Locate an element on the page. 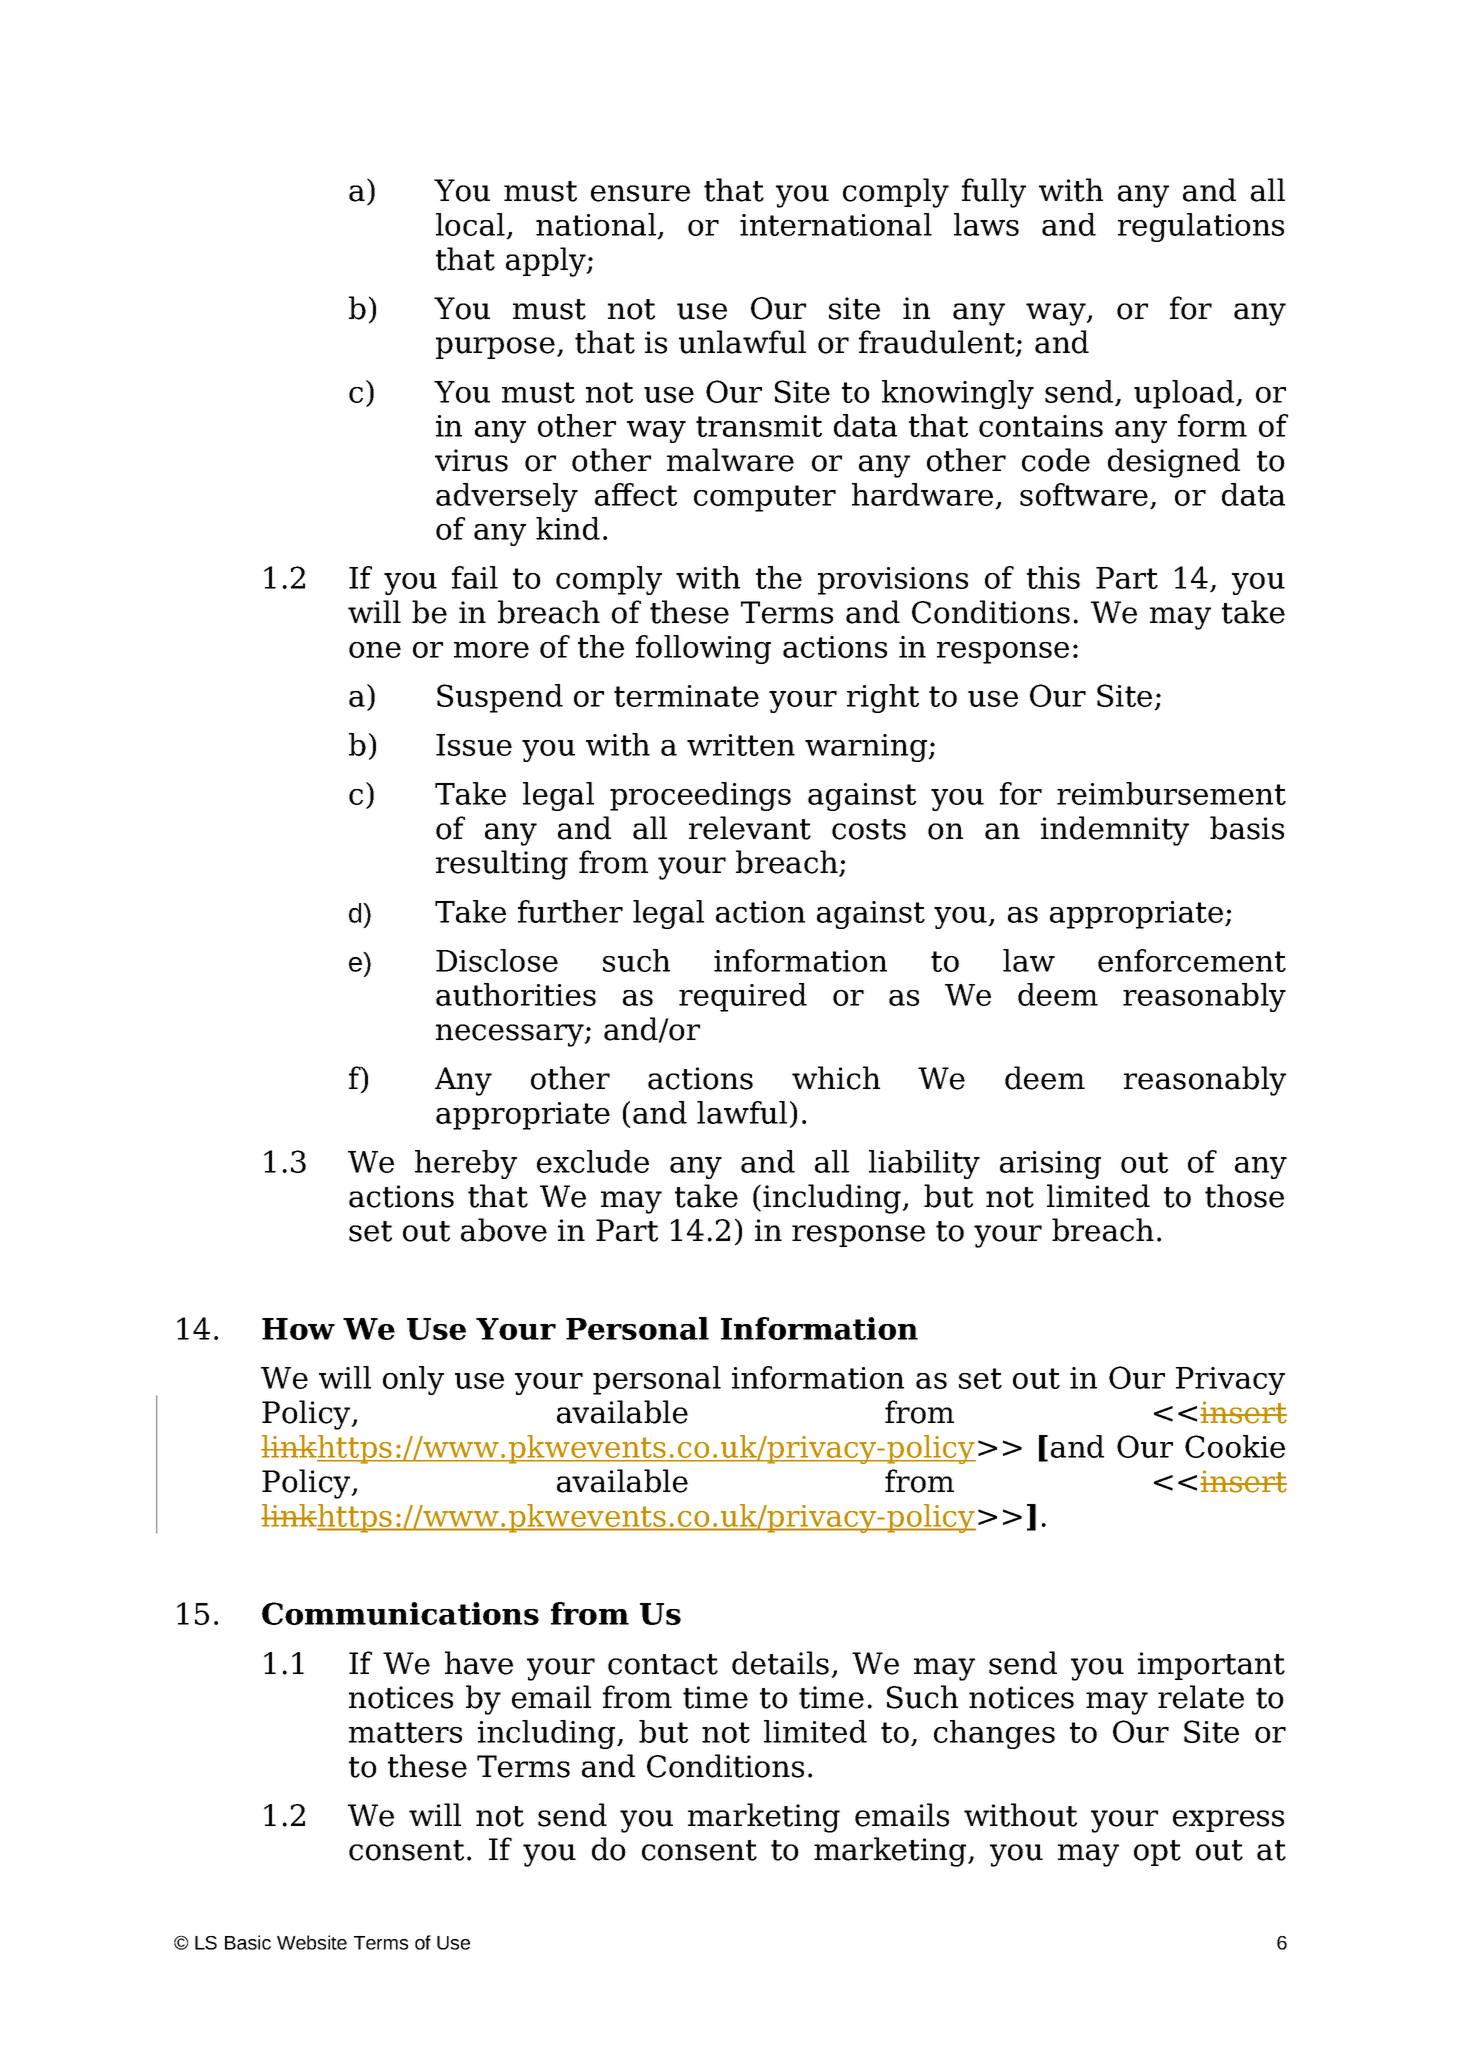  Basic is located at coordinates (248, 1942).
